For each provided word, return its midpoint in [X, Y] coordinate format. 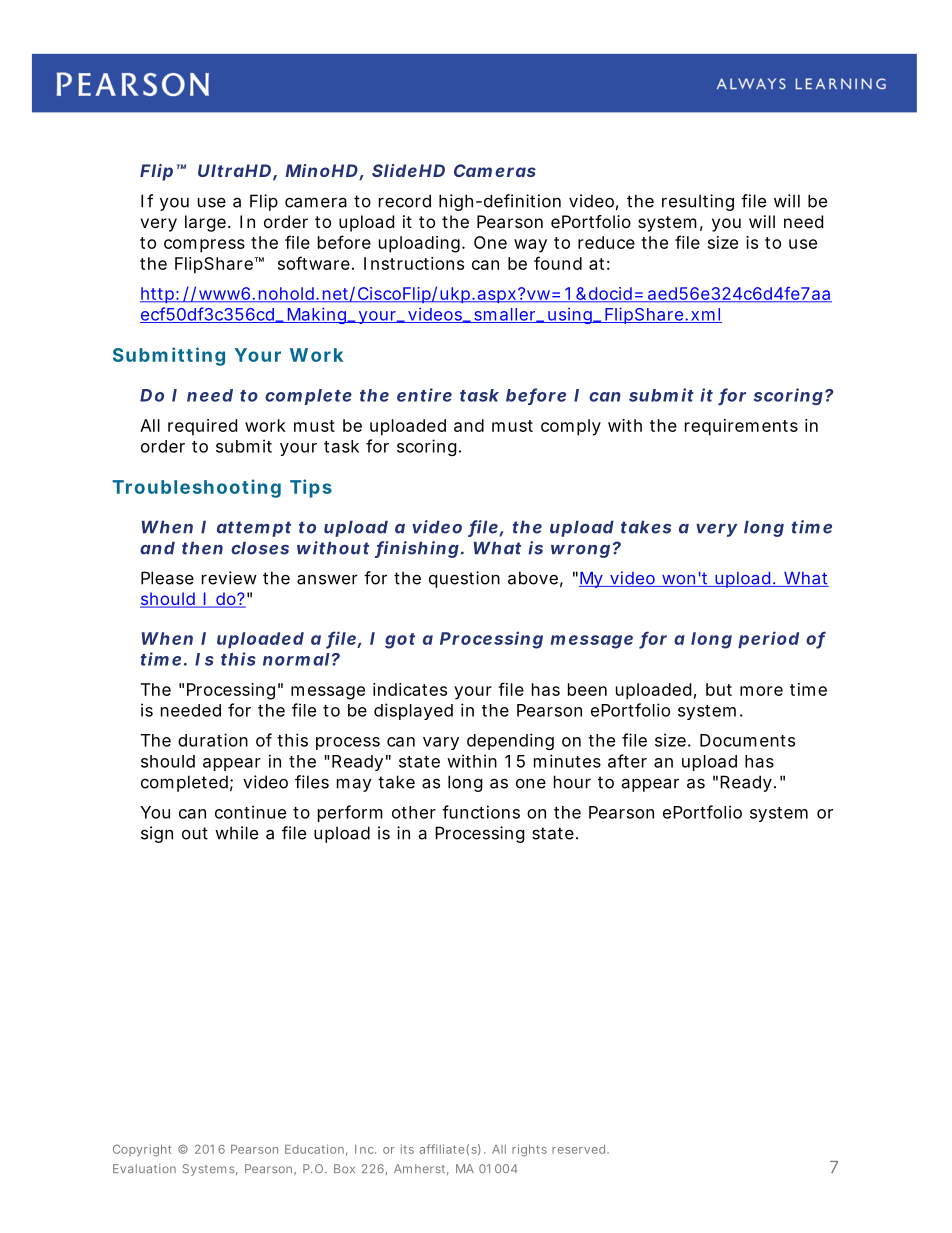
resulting [698, 202]
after [627, 761]
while [236, 833]
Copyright [142, 1150]
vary [441, 743]
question [464, 579]
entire [424, 395]
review [229, 578]
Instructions [414, 263]
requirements [741, 427]
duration [213, 740]
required [202, 427]
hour [572, 782]
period [768, 640]
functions [481, 812]
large [205, 223]
